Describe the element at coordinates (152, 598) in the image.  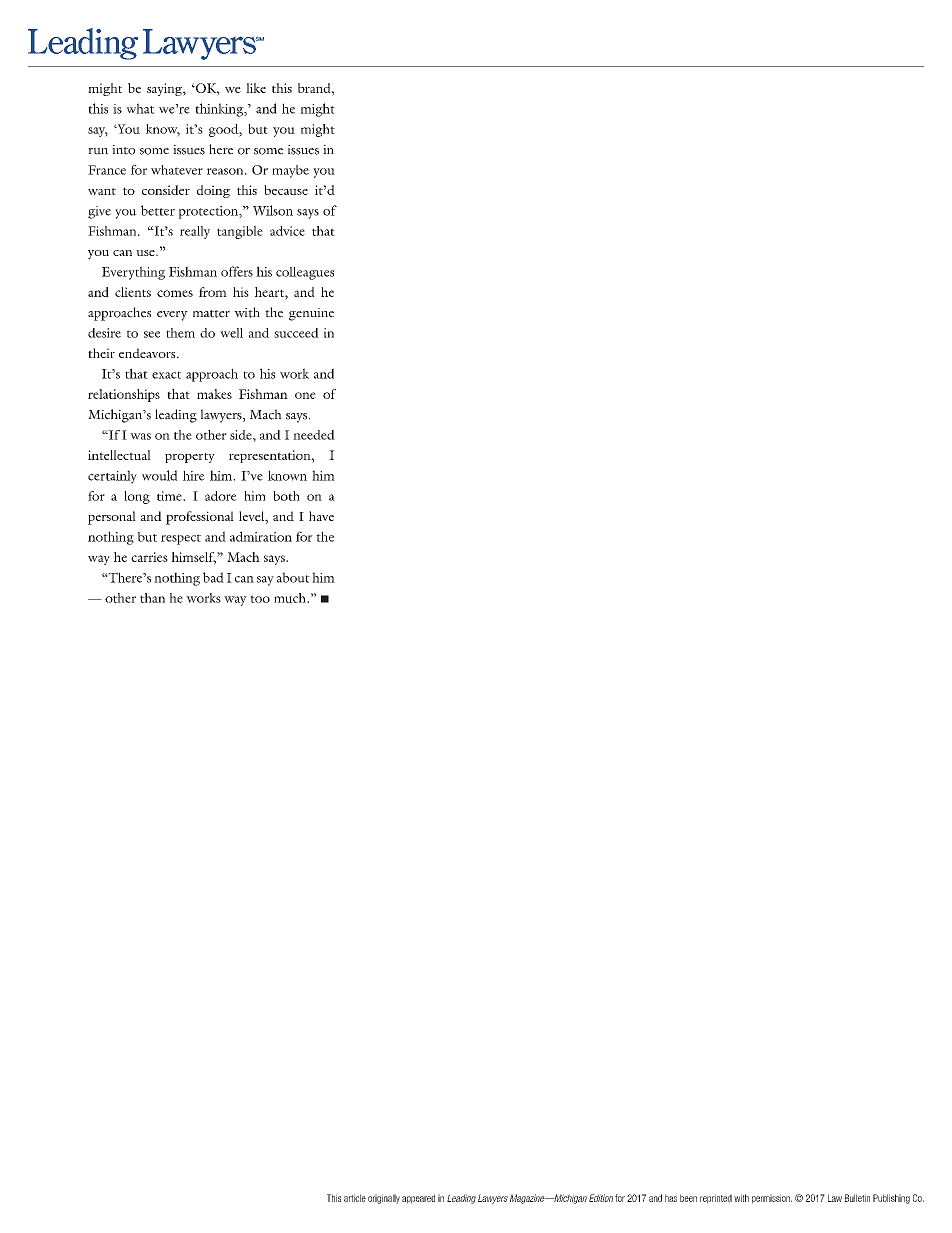
I see `than` at that location.
